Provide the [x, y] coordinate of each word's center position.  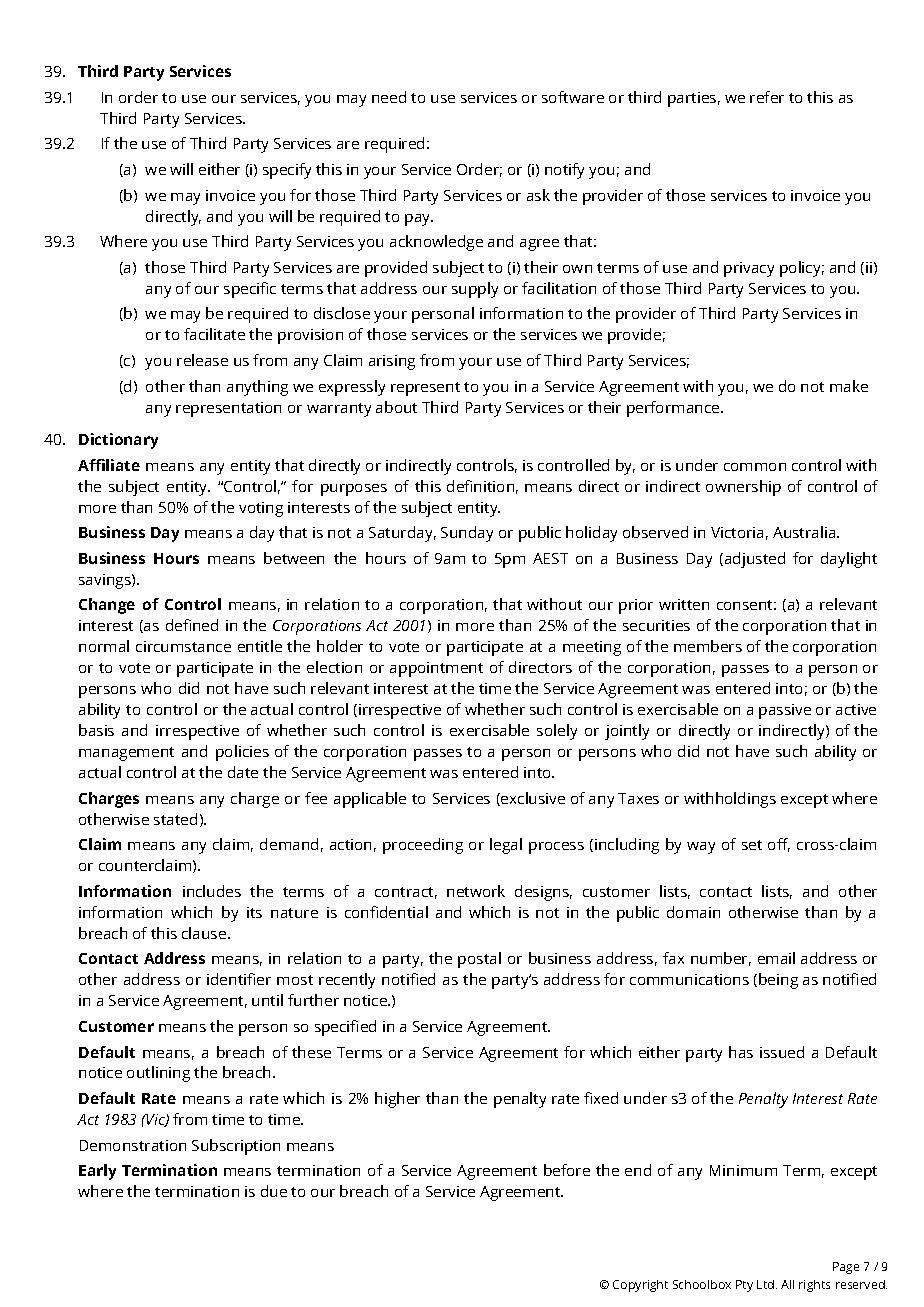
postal [479, 960]
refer [767, 97]
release [202, 360]
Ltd [765, 1284]
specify [287, 171]
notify [564, 171]
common [755, 467]
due [274, 1191]
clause [205, 933]
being [778, 981]
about [396, 407]
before [567, 1170]
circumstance [183, 646]
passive [785, 711]
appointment [436, 669]
